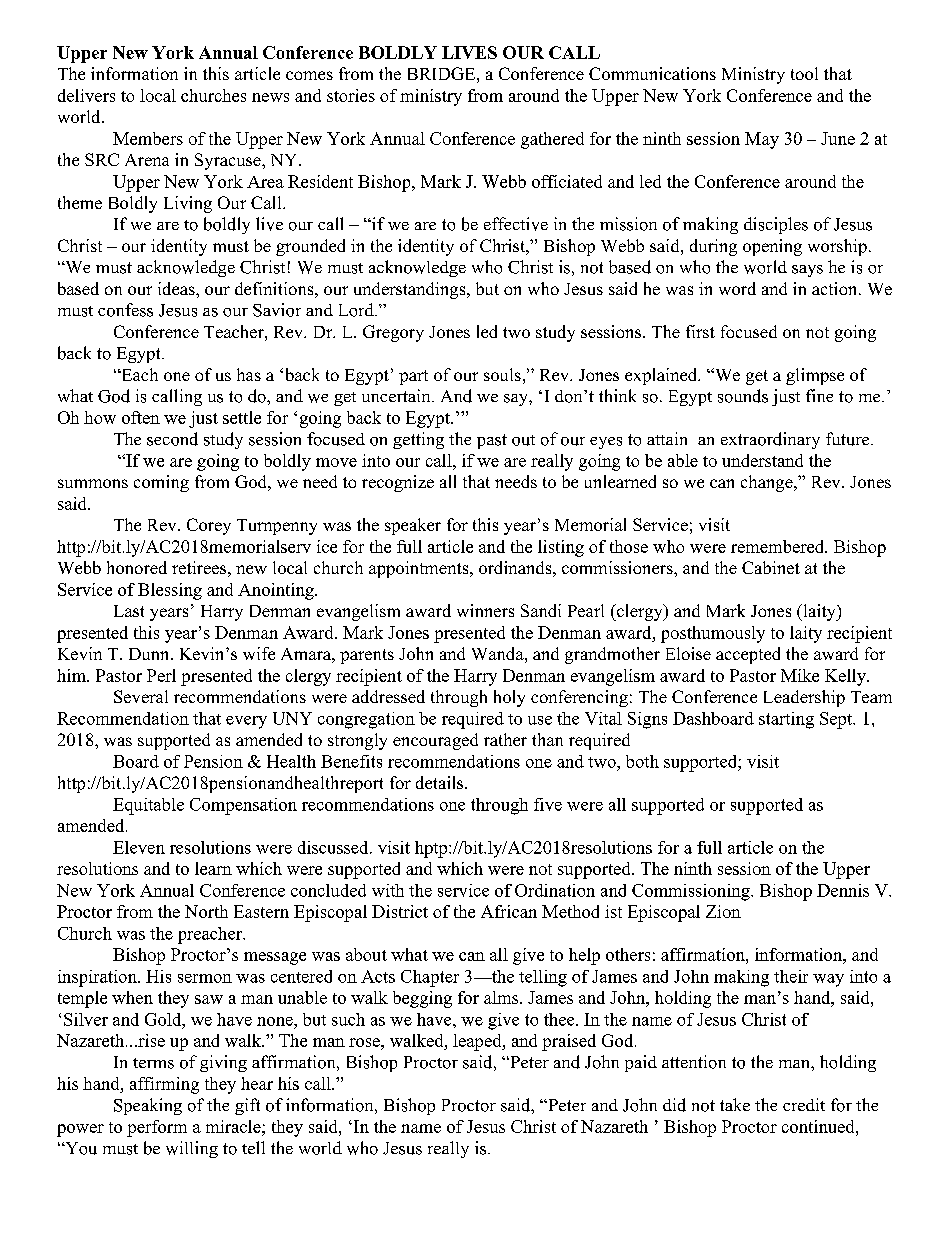 The image size is (952, 1233). I want to click on perform, so click(157, 1128).
